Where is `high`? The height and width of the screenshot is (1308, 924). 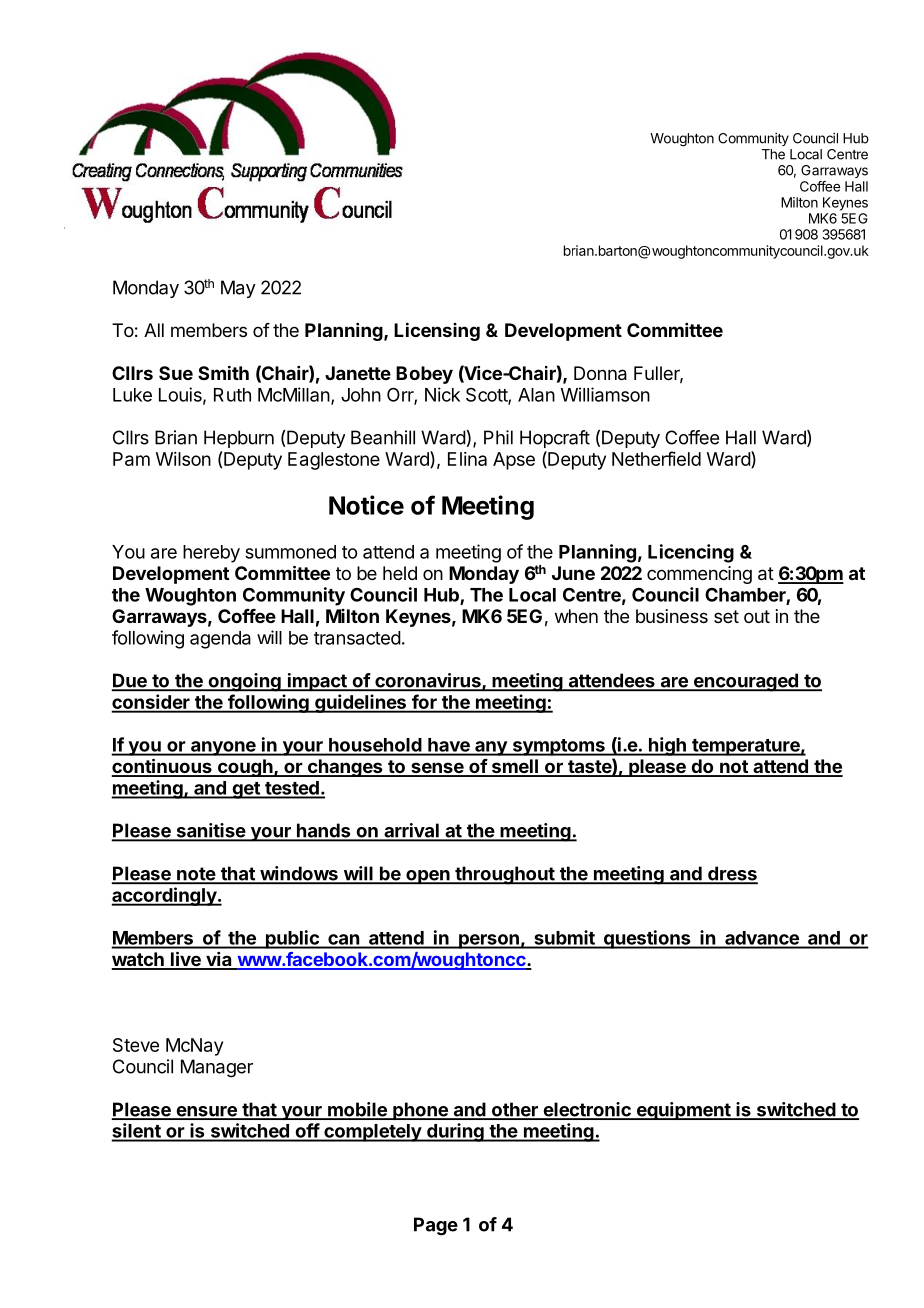
high is located at coordinates (667, 746).
